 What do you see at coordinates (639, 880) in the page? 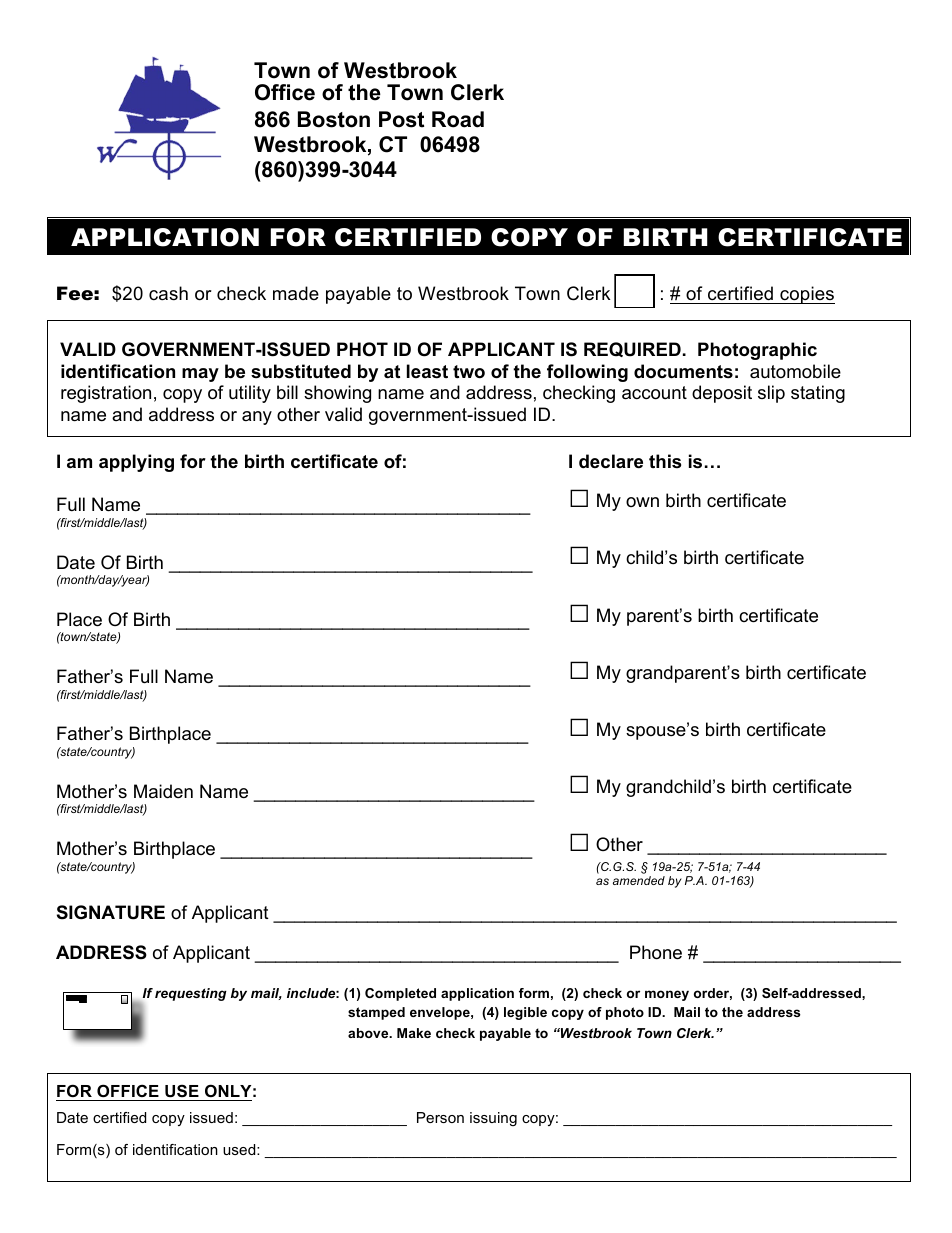
I see `amended` at bounding box center [639, 880].
